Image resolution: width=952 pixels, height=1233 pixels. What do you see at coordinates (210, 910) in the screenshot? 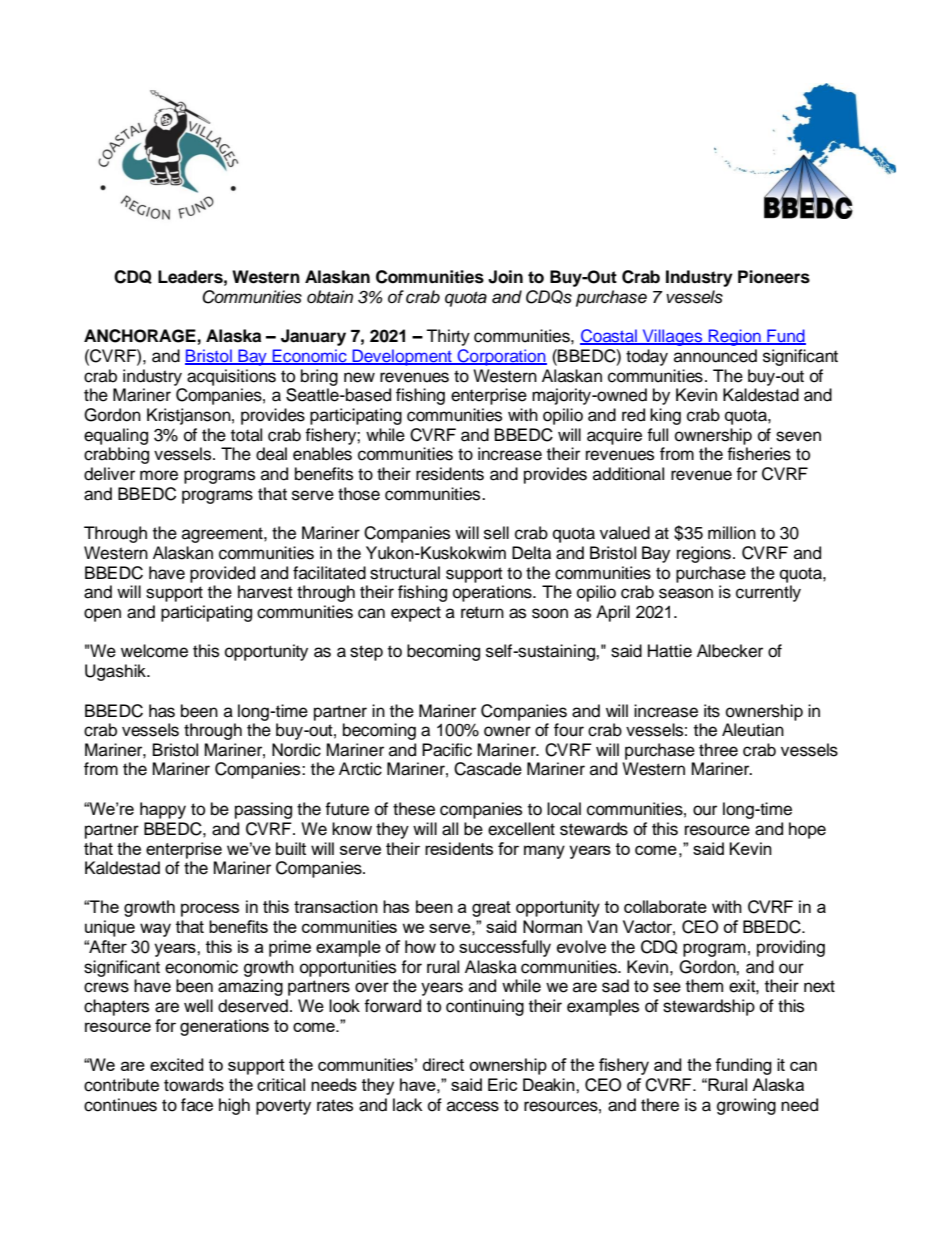
I see `process` at bounding box center [210, 910].
